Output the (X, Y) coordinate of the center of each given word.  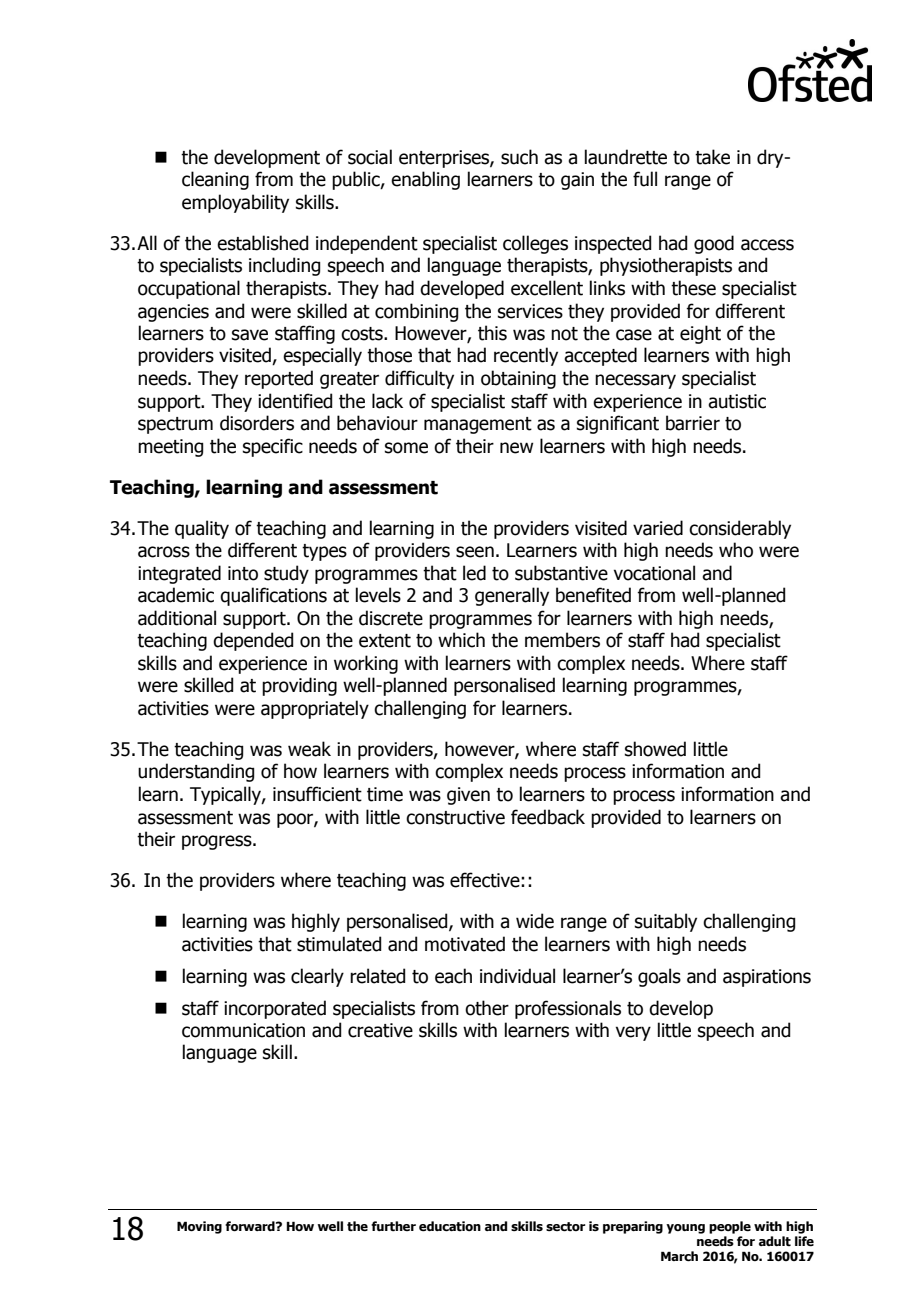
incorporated (275, 1009)
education (450, 1226)
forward (251, 1226)
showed (655, 749)
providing (299, 686)
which (461, 640)
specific (273, 447)
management (478, 425)
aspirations (767, 978)
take (712, 157)
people (730, 1227)
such (519, 157)
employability (235, 203)
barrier (693, 423)
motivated (465, 944)
